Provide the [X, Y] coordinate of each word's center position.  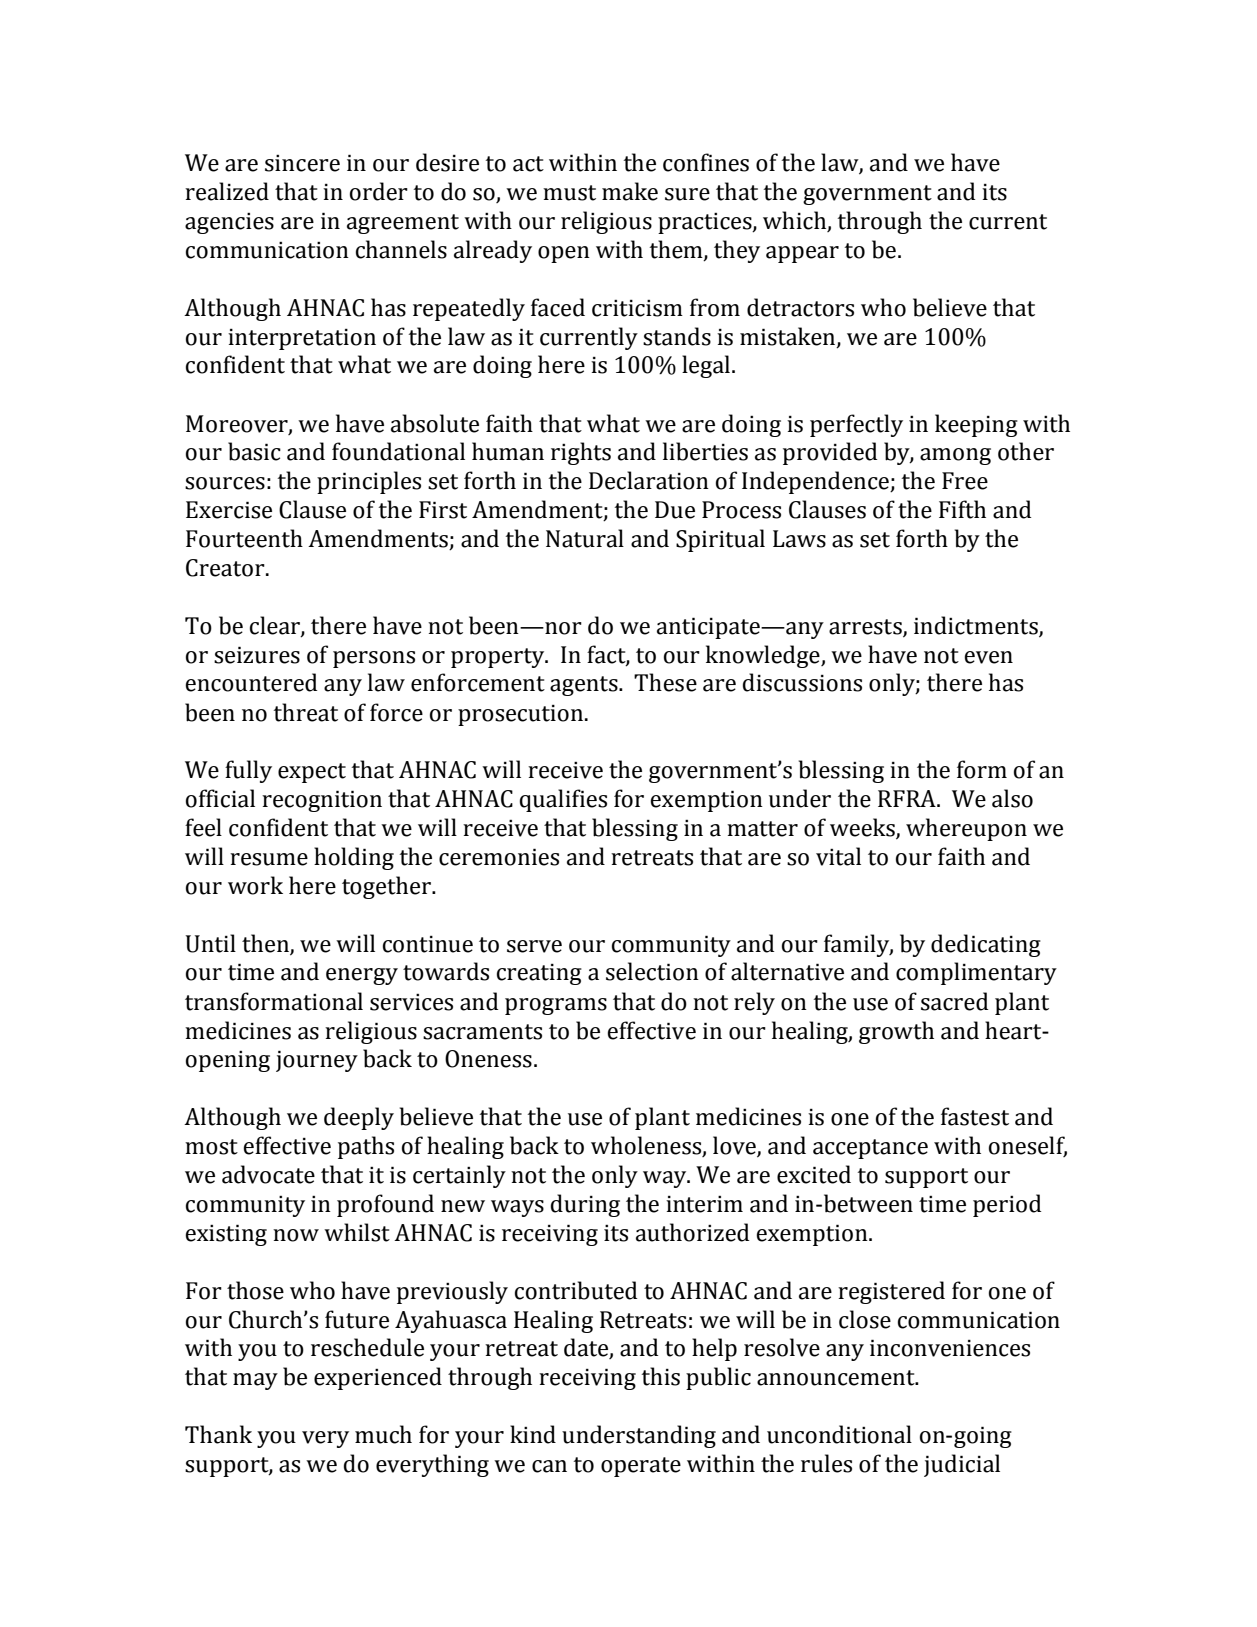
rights [581, 453]
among [955, 456]
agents [585, 686]
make [630, 191]
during [585, 1205]
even [988, 657]
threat [306, 712]
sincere [302, 163]
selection [652, 971]
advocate [268, 1174]
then [266, 944]
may [255, 1381]
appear [802, 254]
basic [254, 451]
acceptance [870, 1149]
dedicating [986, 945]
